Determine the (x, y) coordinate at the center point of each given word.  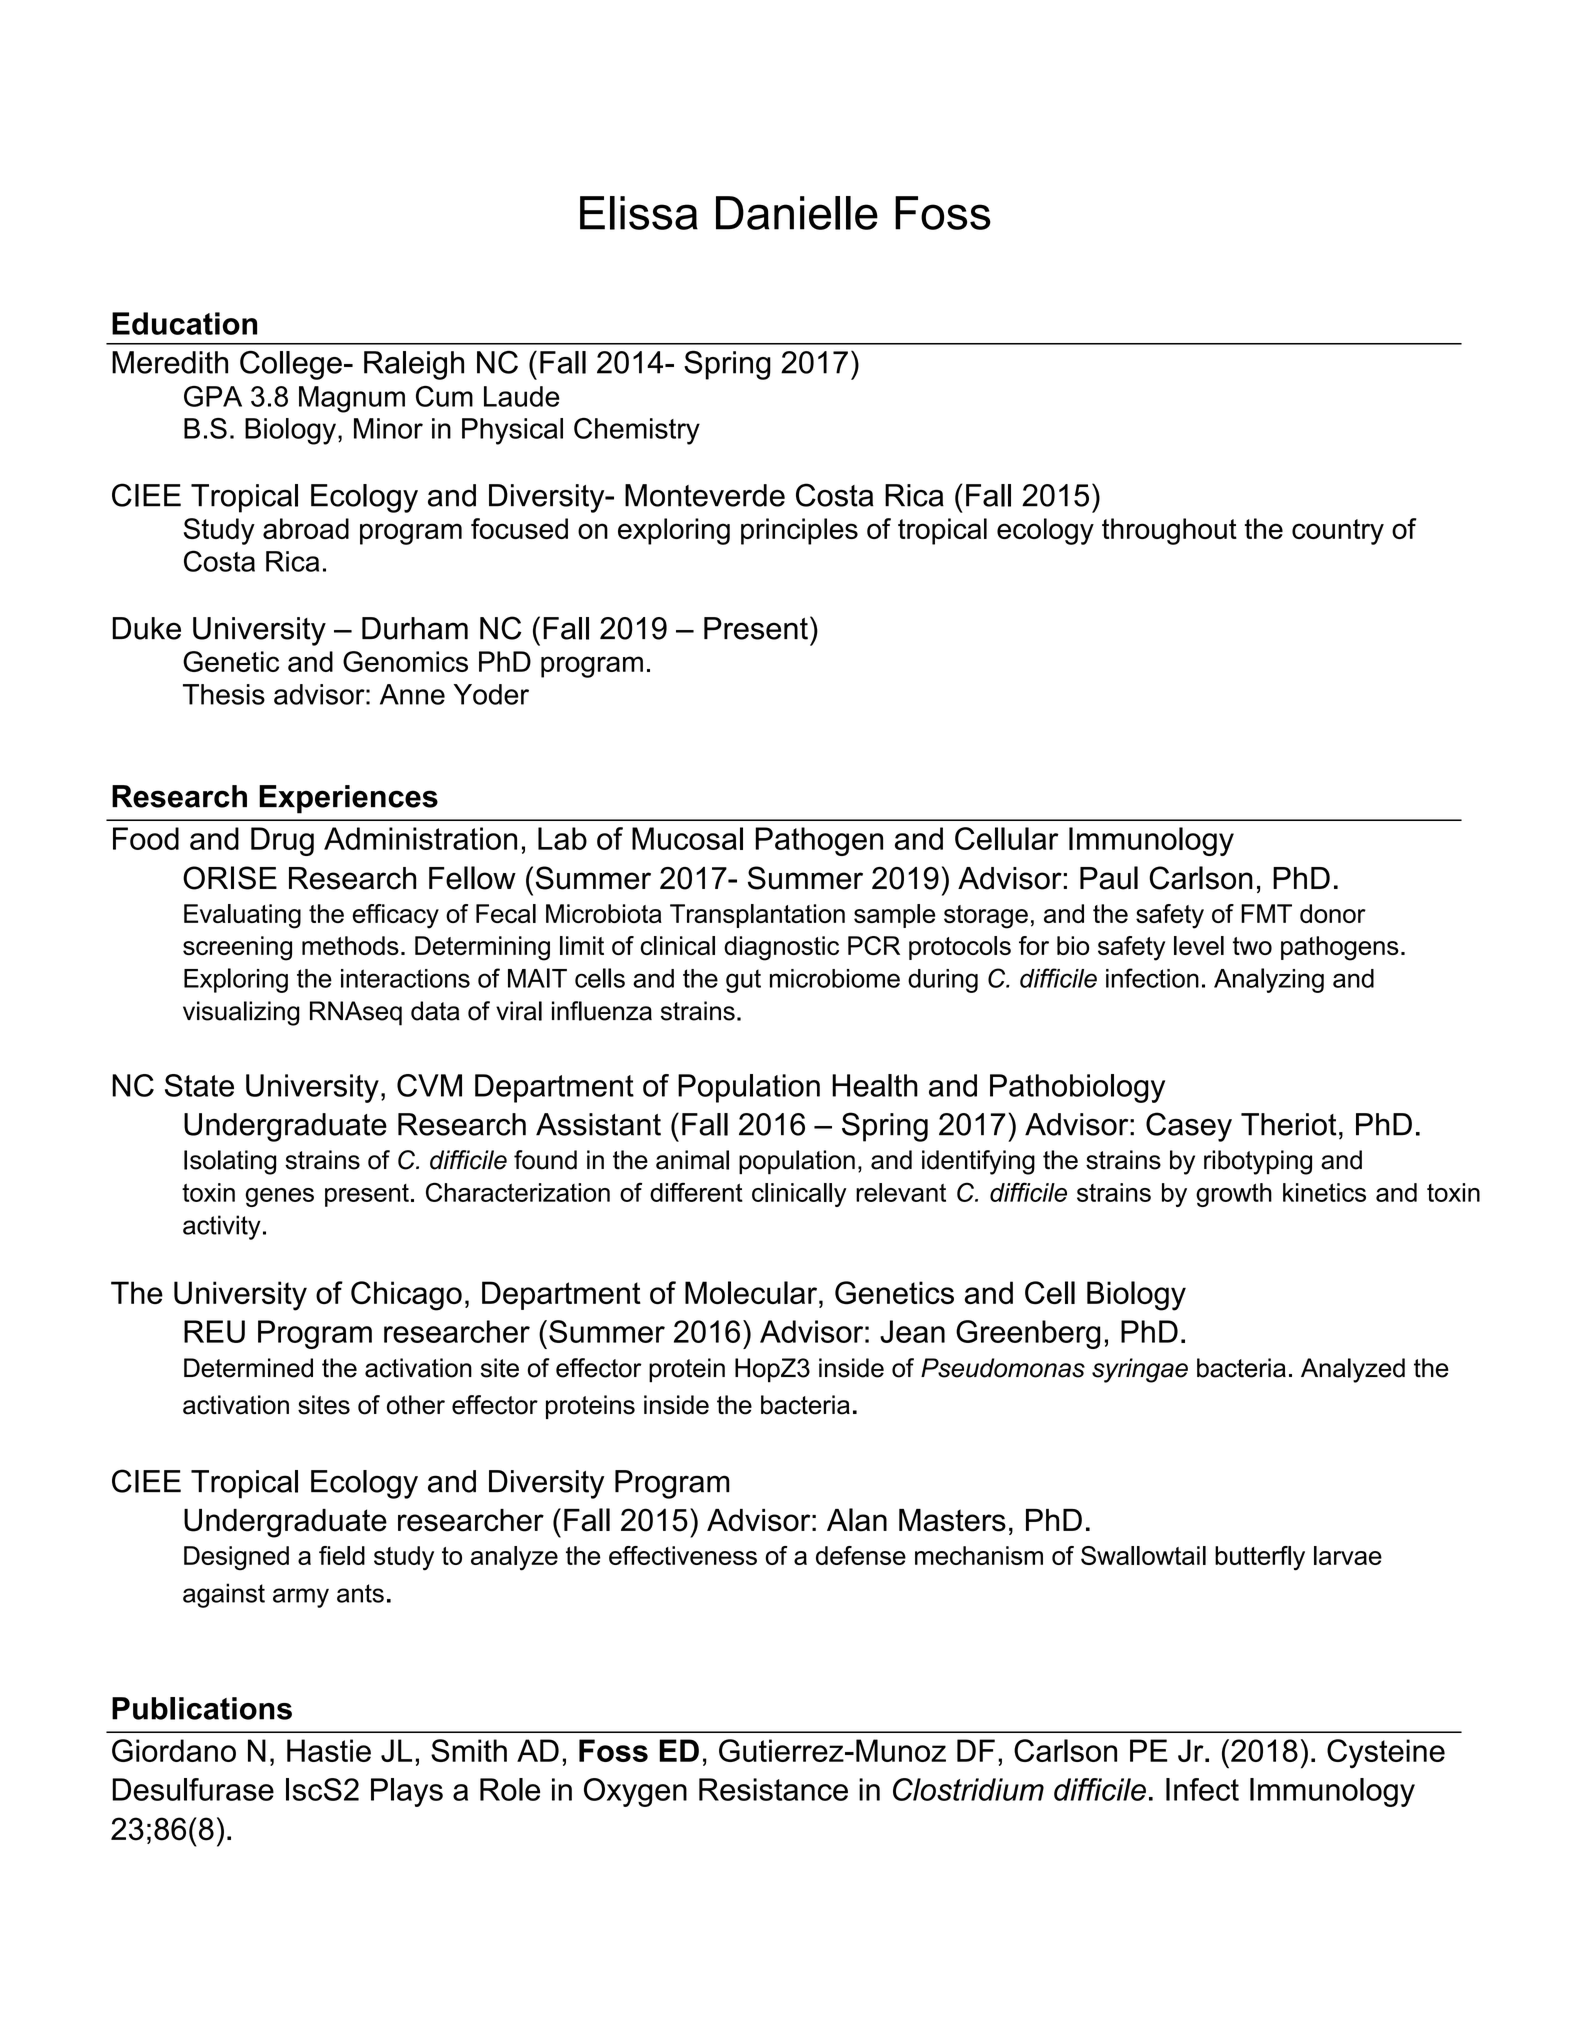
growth (1234, 1195)
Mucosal (687, 838)
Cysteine (1386, 1753)
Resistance (773, 1789)
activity (222, 1227)
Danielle (797, 213)
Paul (1109, 878)
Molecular (752, 1294)
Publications (202, 1708)
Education (184, 323)
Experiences (348, 799)
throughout (1169, 531)
